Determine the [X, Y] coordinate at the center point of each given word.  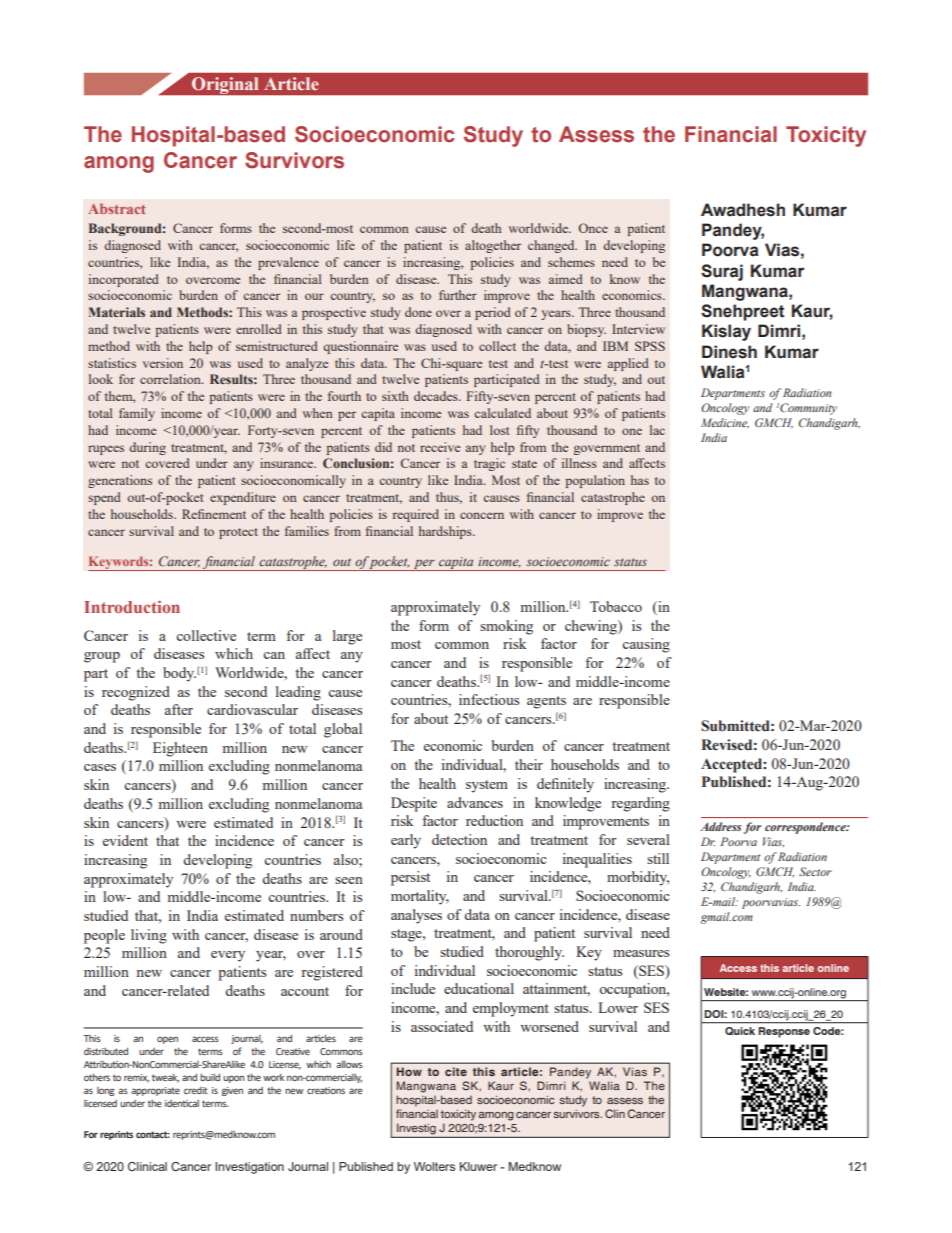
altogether [493, 246]
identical [182, 1103]
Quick [740, 1031]
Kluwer [478, 1166]
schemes [571, 262]
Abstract [117, 208]
